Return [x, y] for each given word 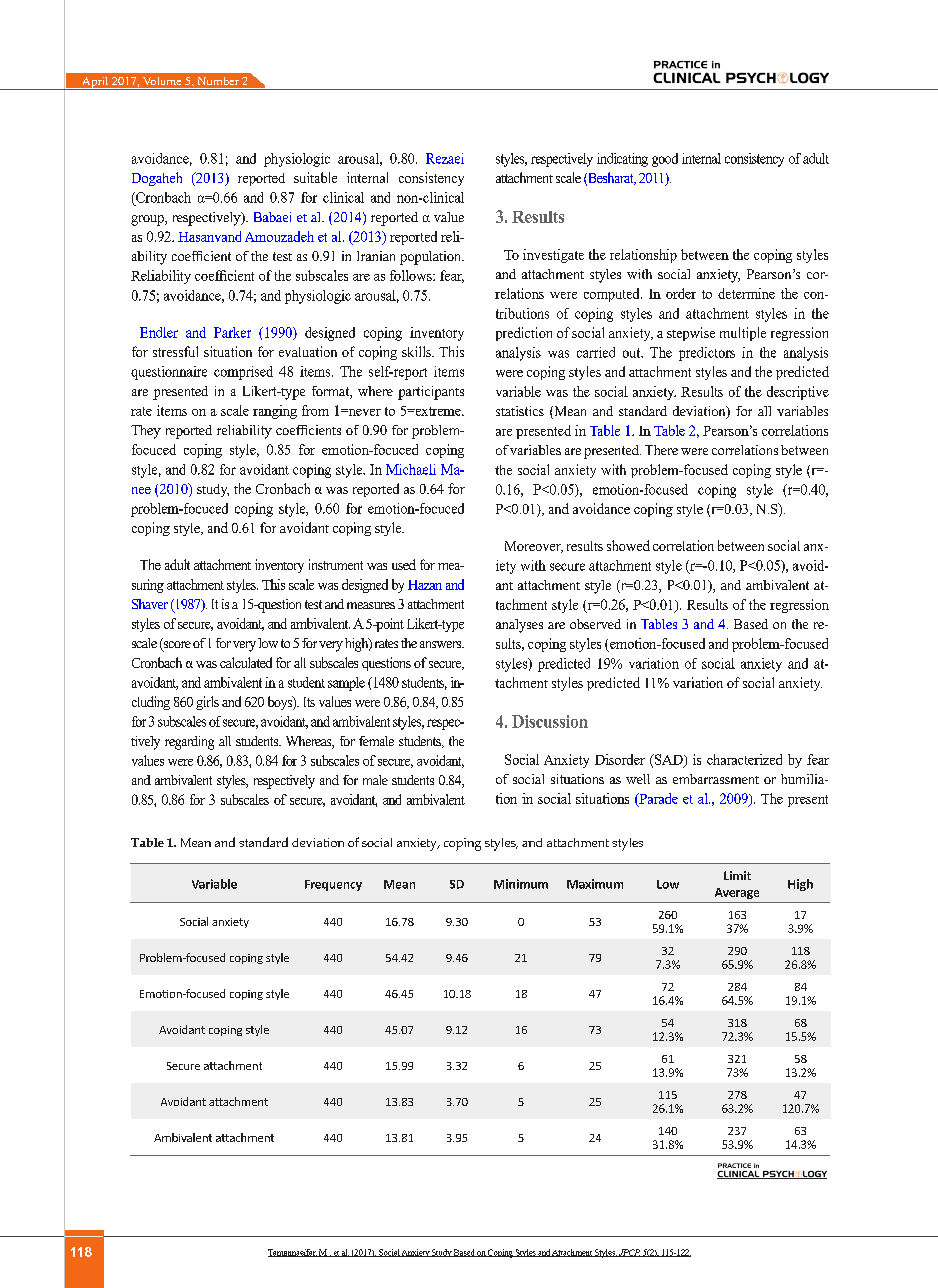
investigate [553, 256]
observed [595, 624]
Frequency [333, 885]
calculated [246, 662]
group [148, 220]
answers [442, 644]
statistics [520, 411]
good [665, 160]
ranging [275, 412]
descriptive [798, 393]
